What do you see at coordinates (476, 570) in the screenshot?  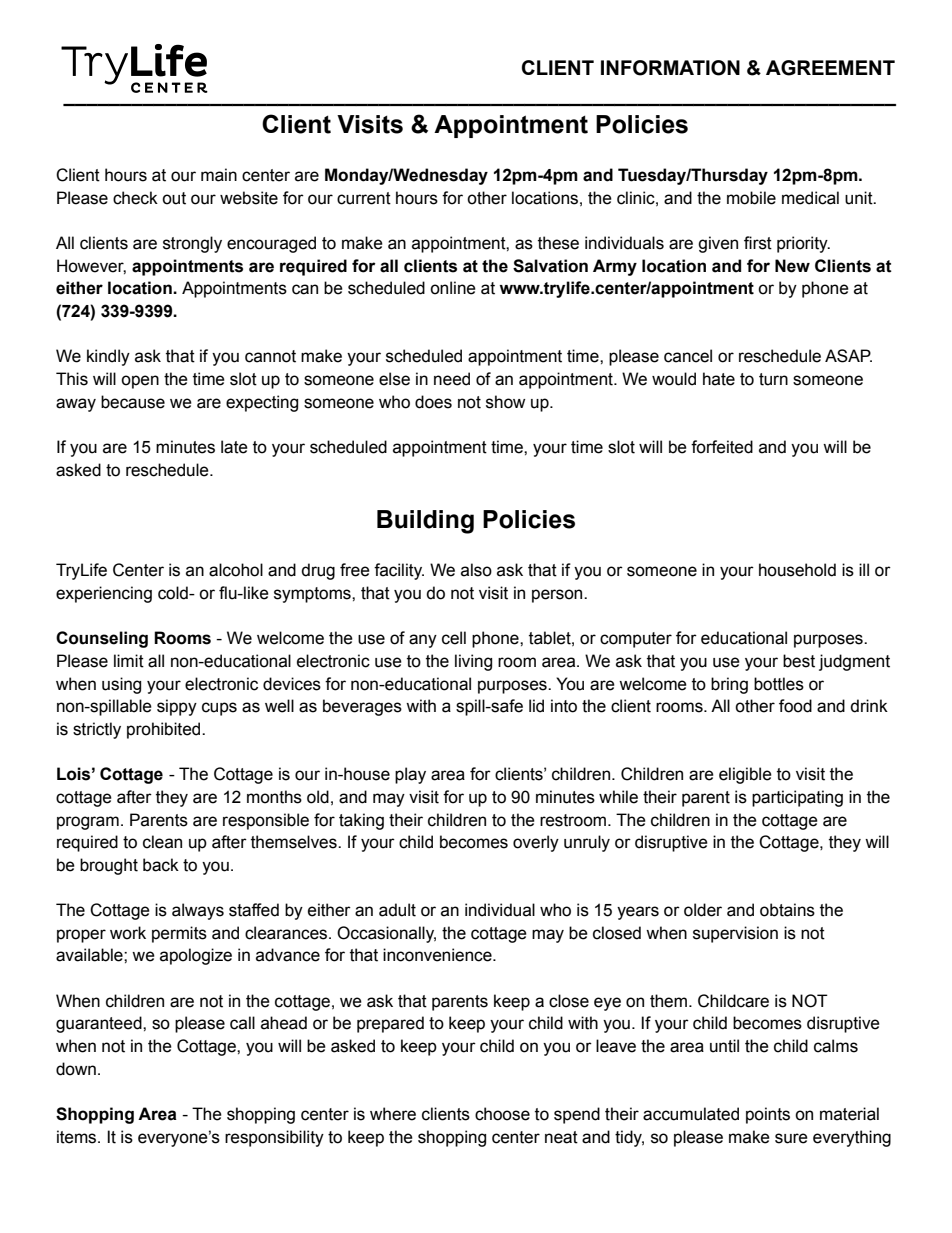 I see `also` at bounding box center [476, 570].
